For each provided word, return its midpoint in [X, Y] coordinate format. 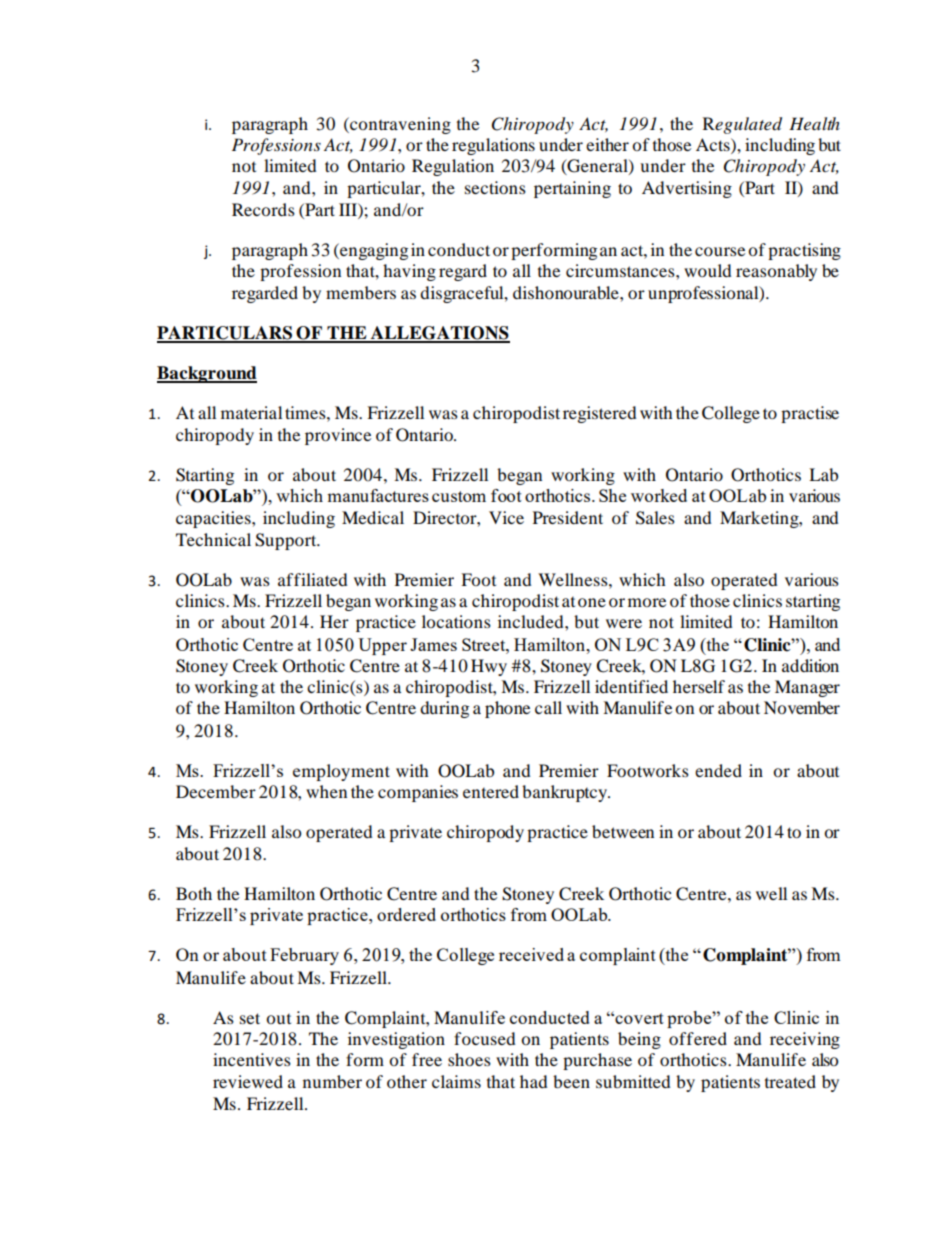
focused [485, 1038]
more [647, 602]
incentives [252, 1059]
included [532, 621]
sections [495, 187]
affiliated [313, 579]
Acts [714, 144]
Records [263, 209]
